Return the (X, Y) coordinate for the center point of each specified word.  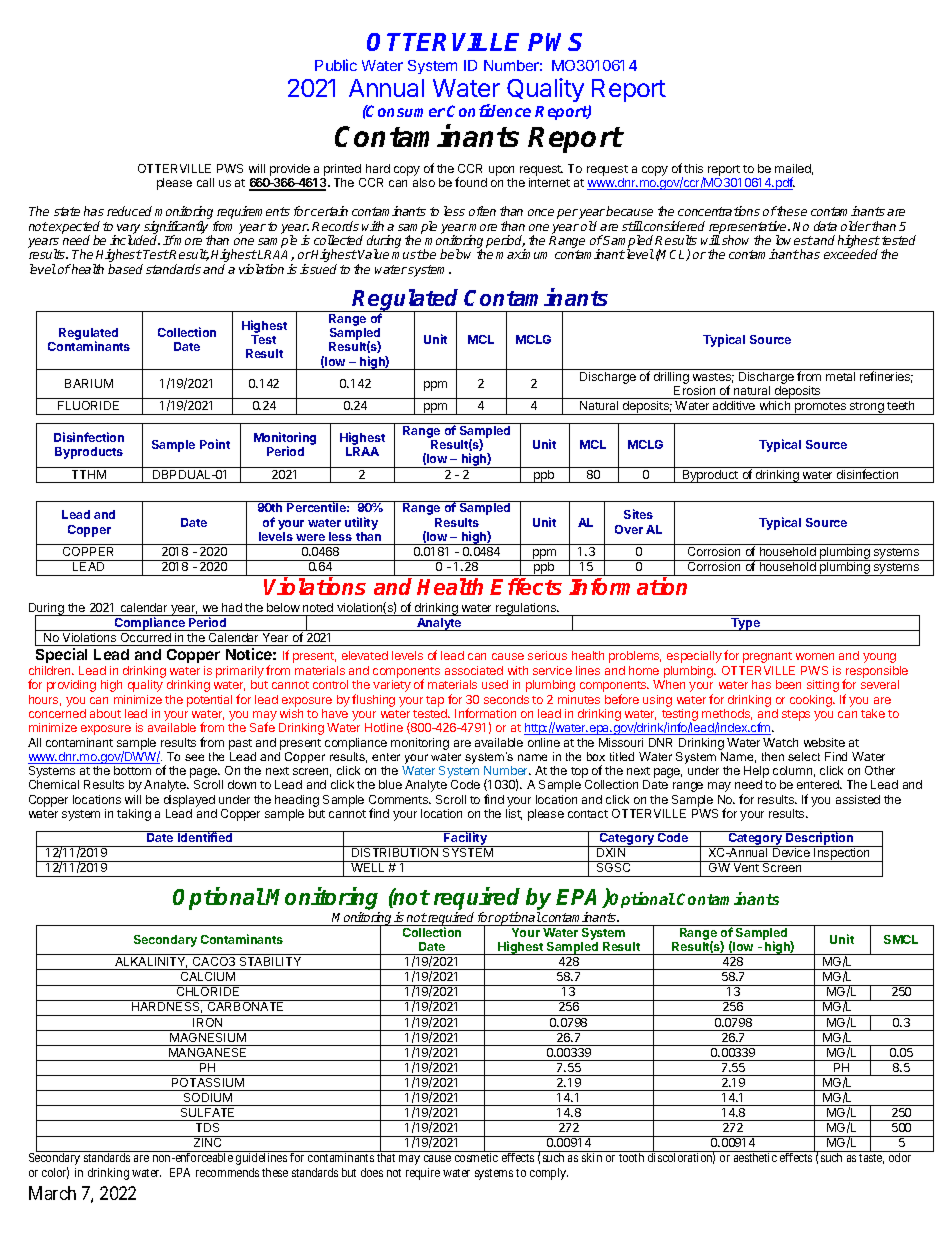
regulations (526, 609)
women (815, 656)
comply (549, 1174)
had (232, 607)
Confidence (489, 110)
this (693, 168)
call (205, 182)
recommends (227, 1172)
